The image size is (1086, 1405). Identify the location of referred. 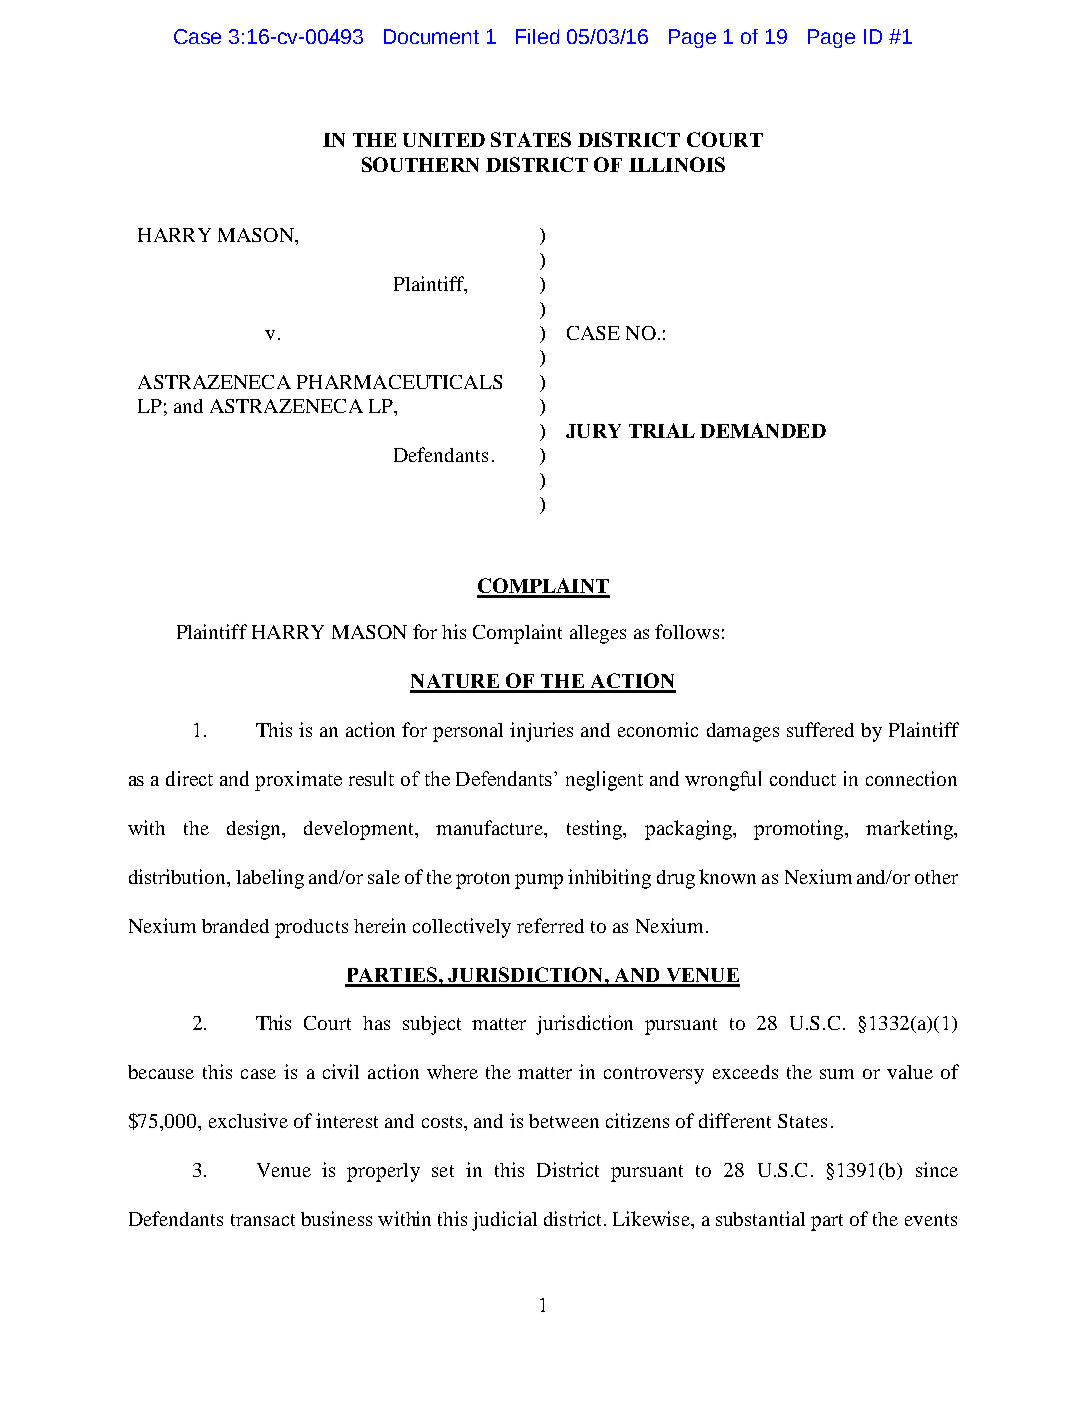
(550, 925).
